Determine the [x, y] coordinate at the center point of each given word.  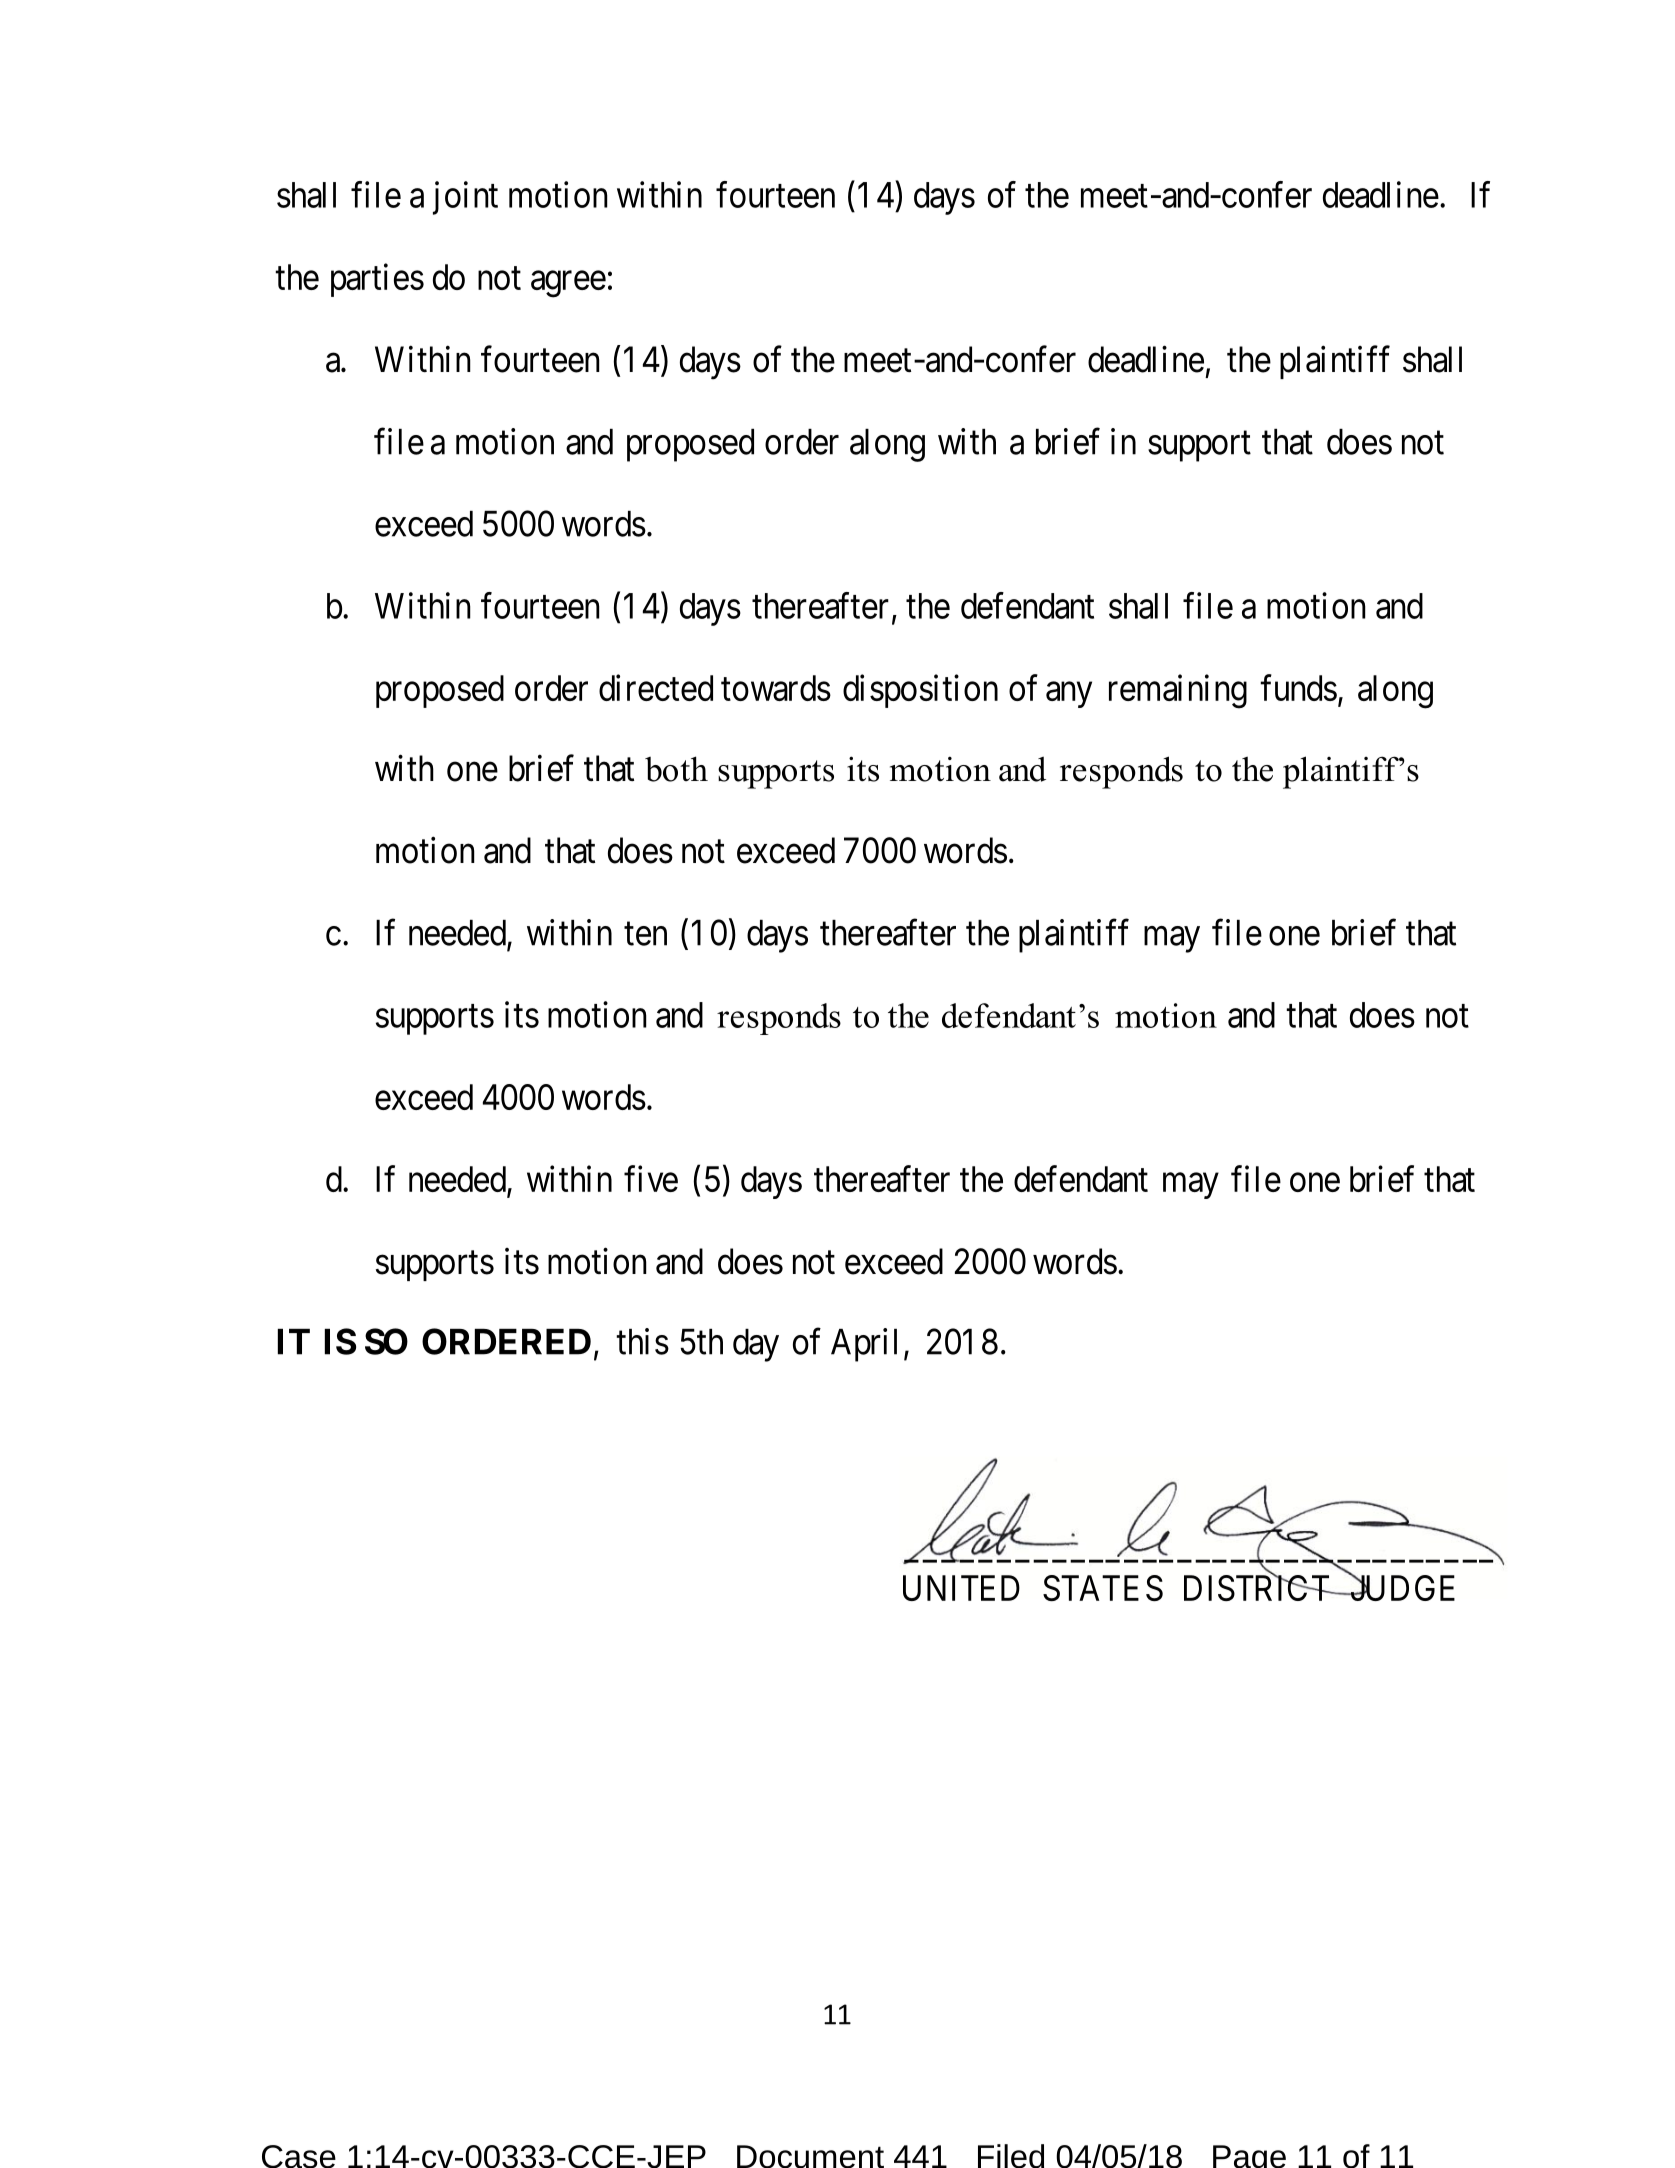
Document [810, 2156]
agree [568, 284]
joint [465, 198]
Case [299, 2156]
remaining [1178, 691]
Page [1249, 2156]
